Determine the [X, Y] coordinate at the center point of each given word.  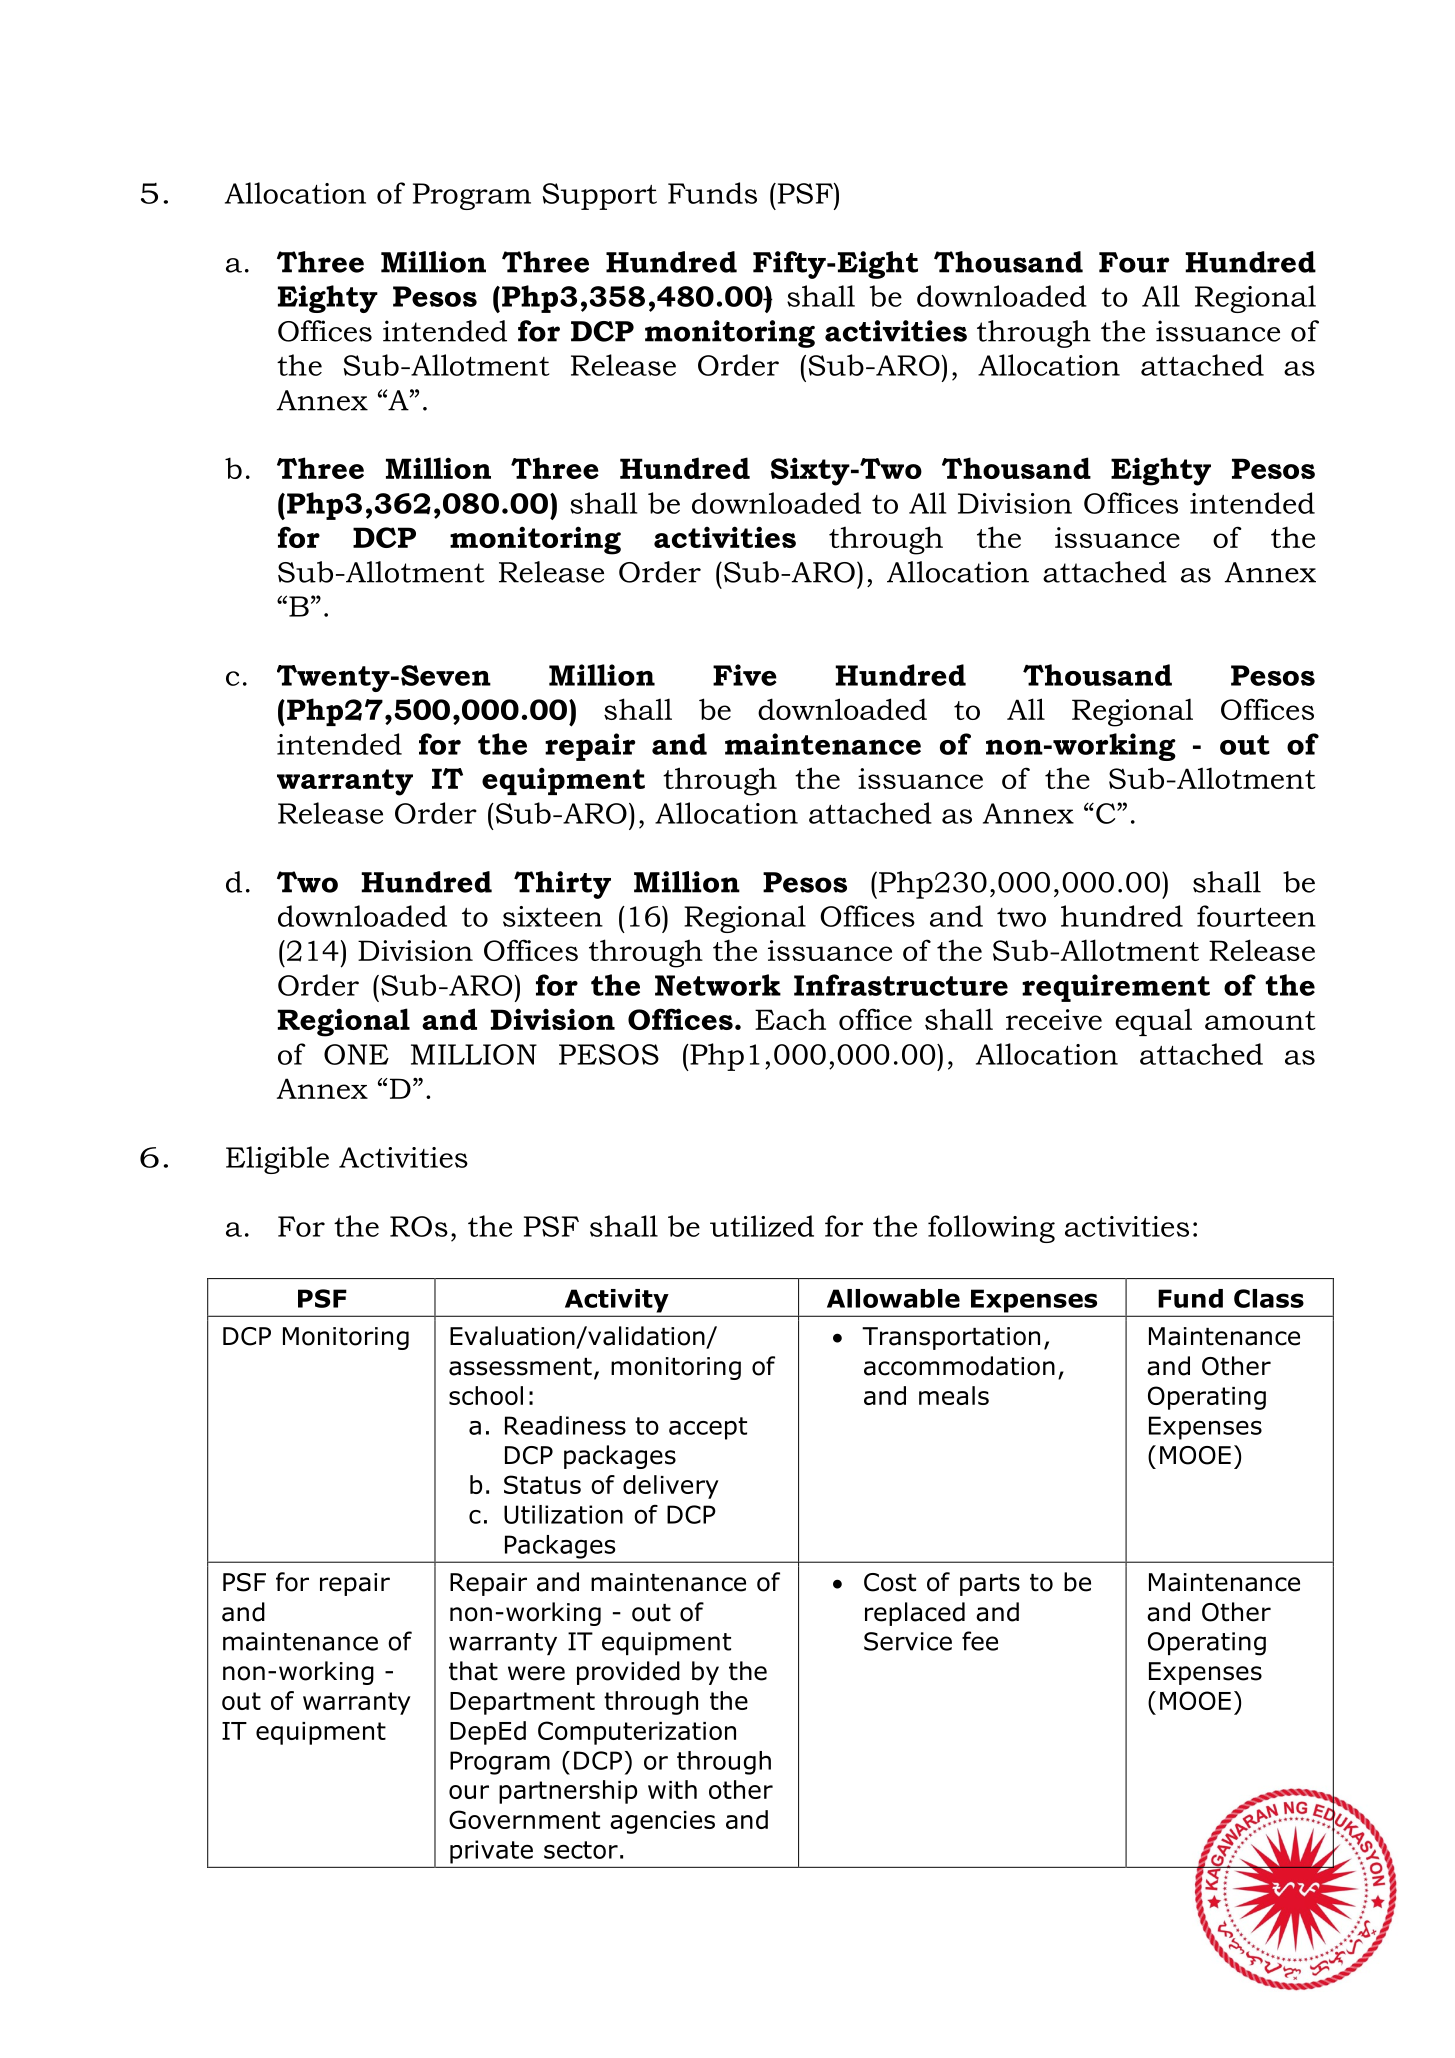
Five [745, 675]
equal [1153, 1022]
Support [600, 196]
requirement [1116, 988]
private [491, 1852]
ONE [356, 1054]
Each [790, 1019]
